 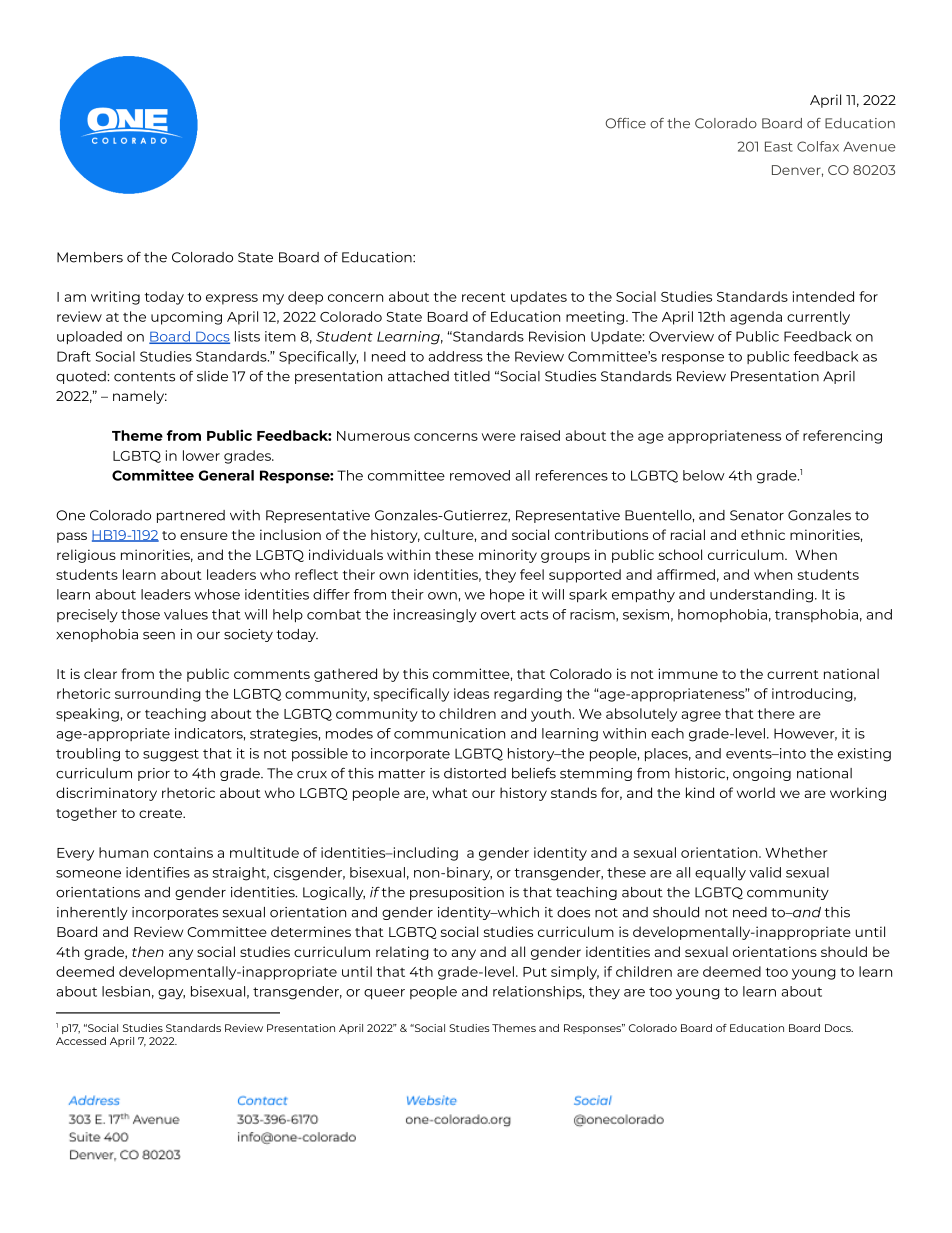 What do you see at coordinates (171, 994) in the page?
I see `gay` at bounding box center [171, 994].
